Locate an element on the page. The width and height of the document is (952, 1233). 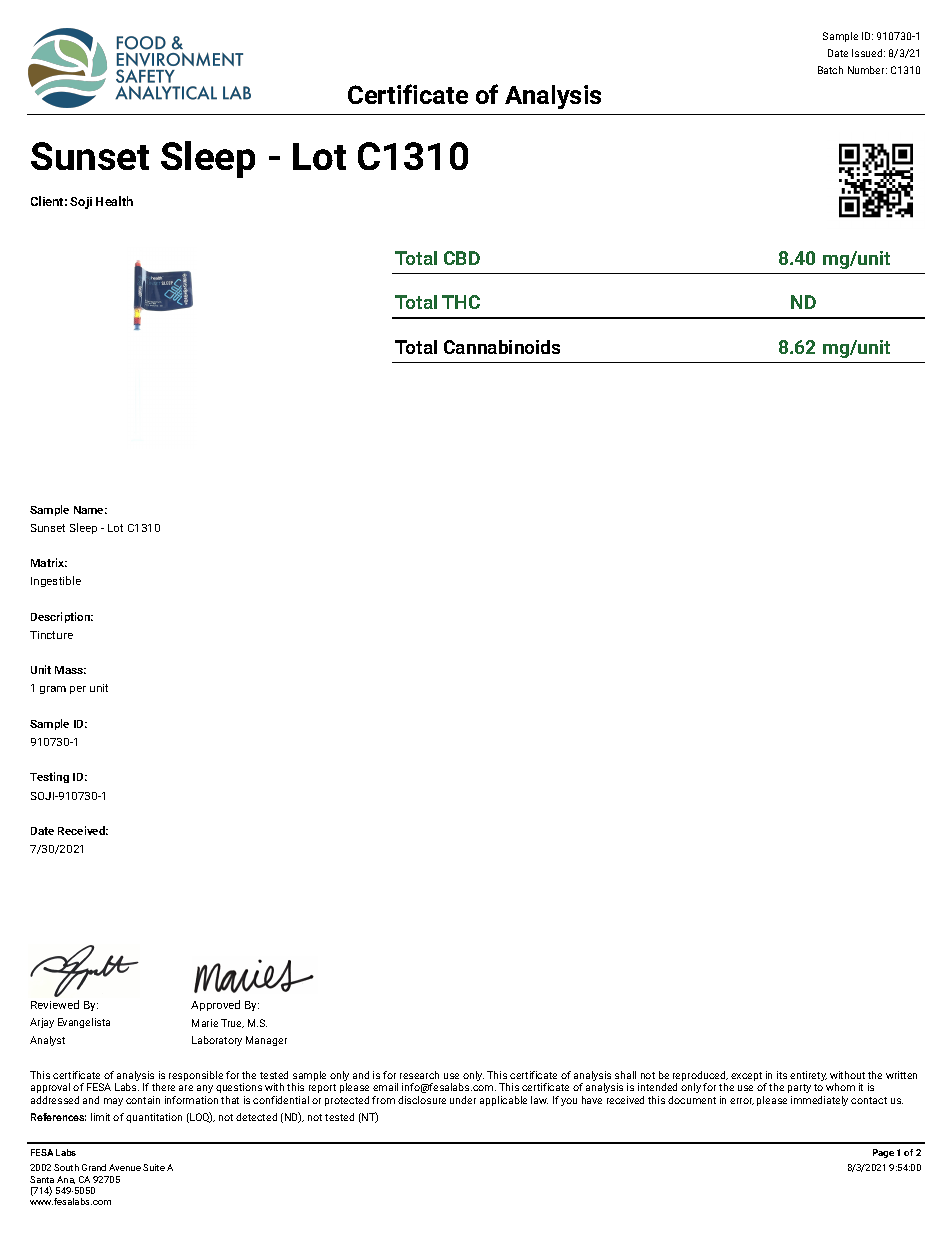
CBD is located at coordinates (462, 258).
